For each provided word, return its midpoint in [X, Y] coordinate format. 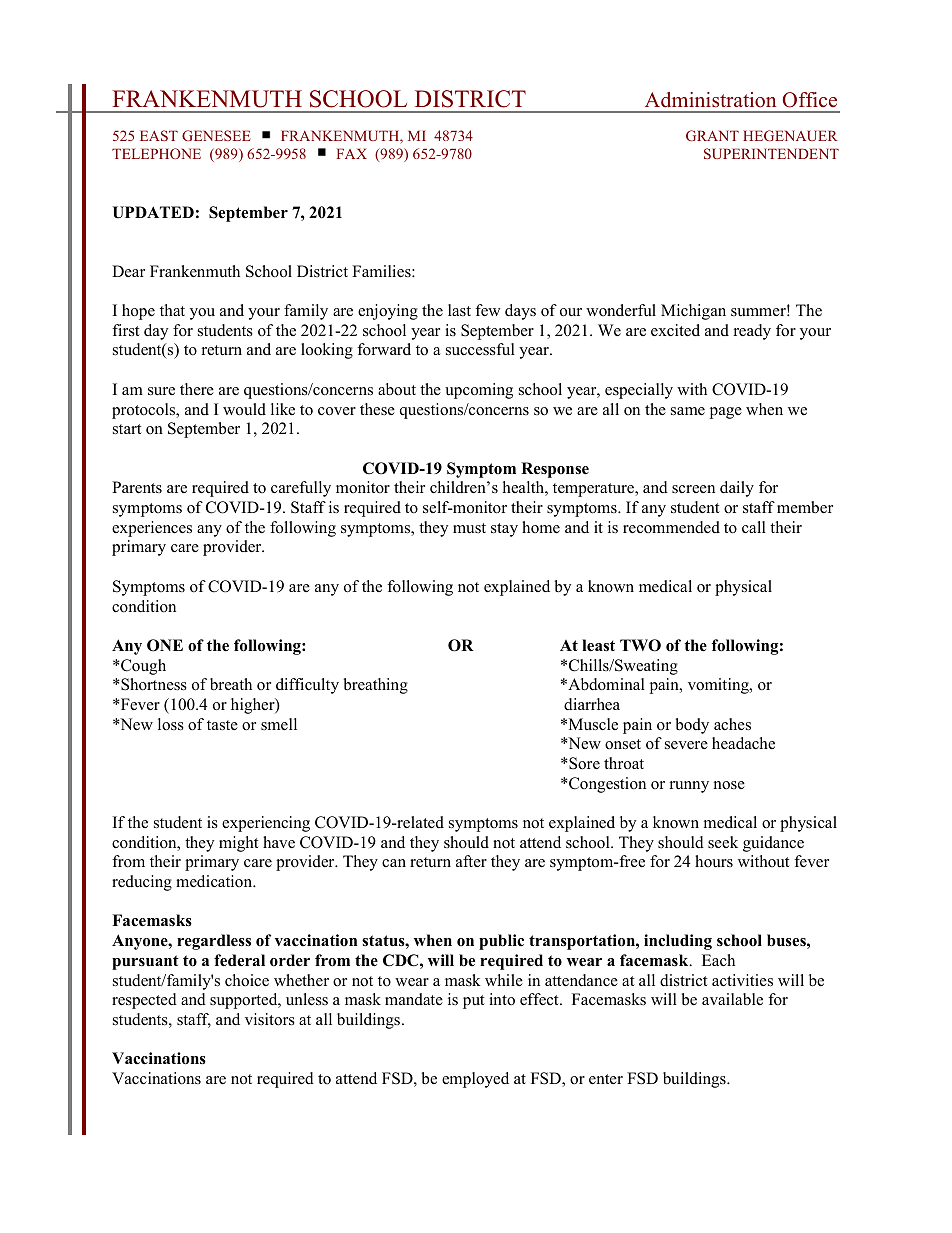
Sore [583, 763]
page [726, 413]
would [244, 409]
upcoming [479, 391]
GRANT [712, 135]
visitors [270, 1019]
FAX [351, 153]
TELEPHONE [156, 153]
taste [222, 725]
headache [743, 743]
